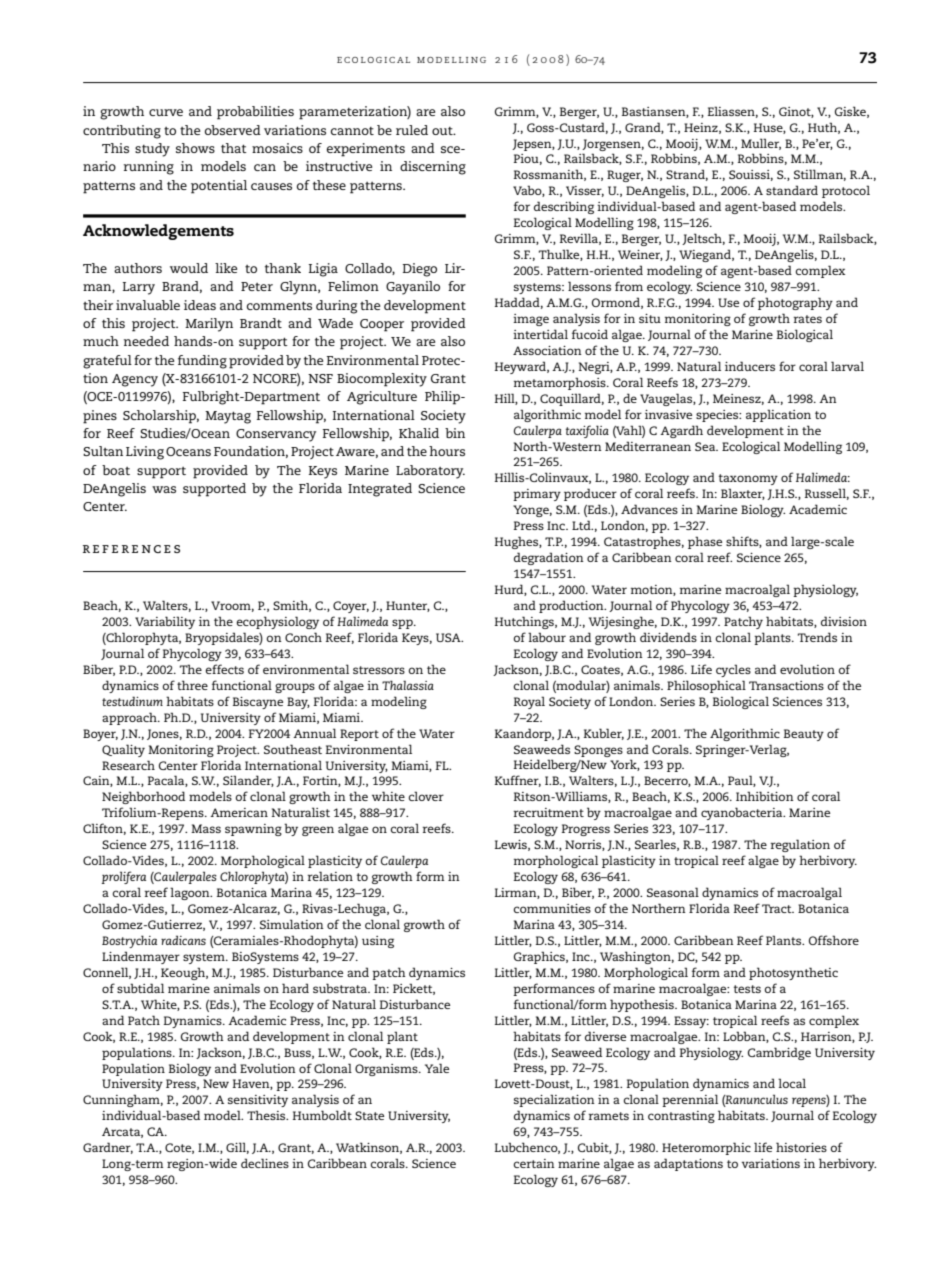 Image resolution: width=952 pixels, height=1271 pixels. What do you see at coordinates (258, 1101) in the page?
I see `sensitivity` at bounding box center [258, 1101].
